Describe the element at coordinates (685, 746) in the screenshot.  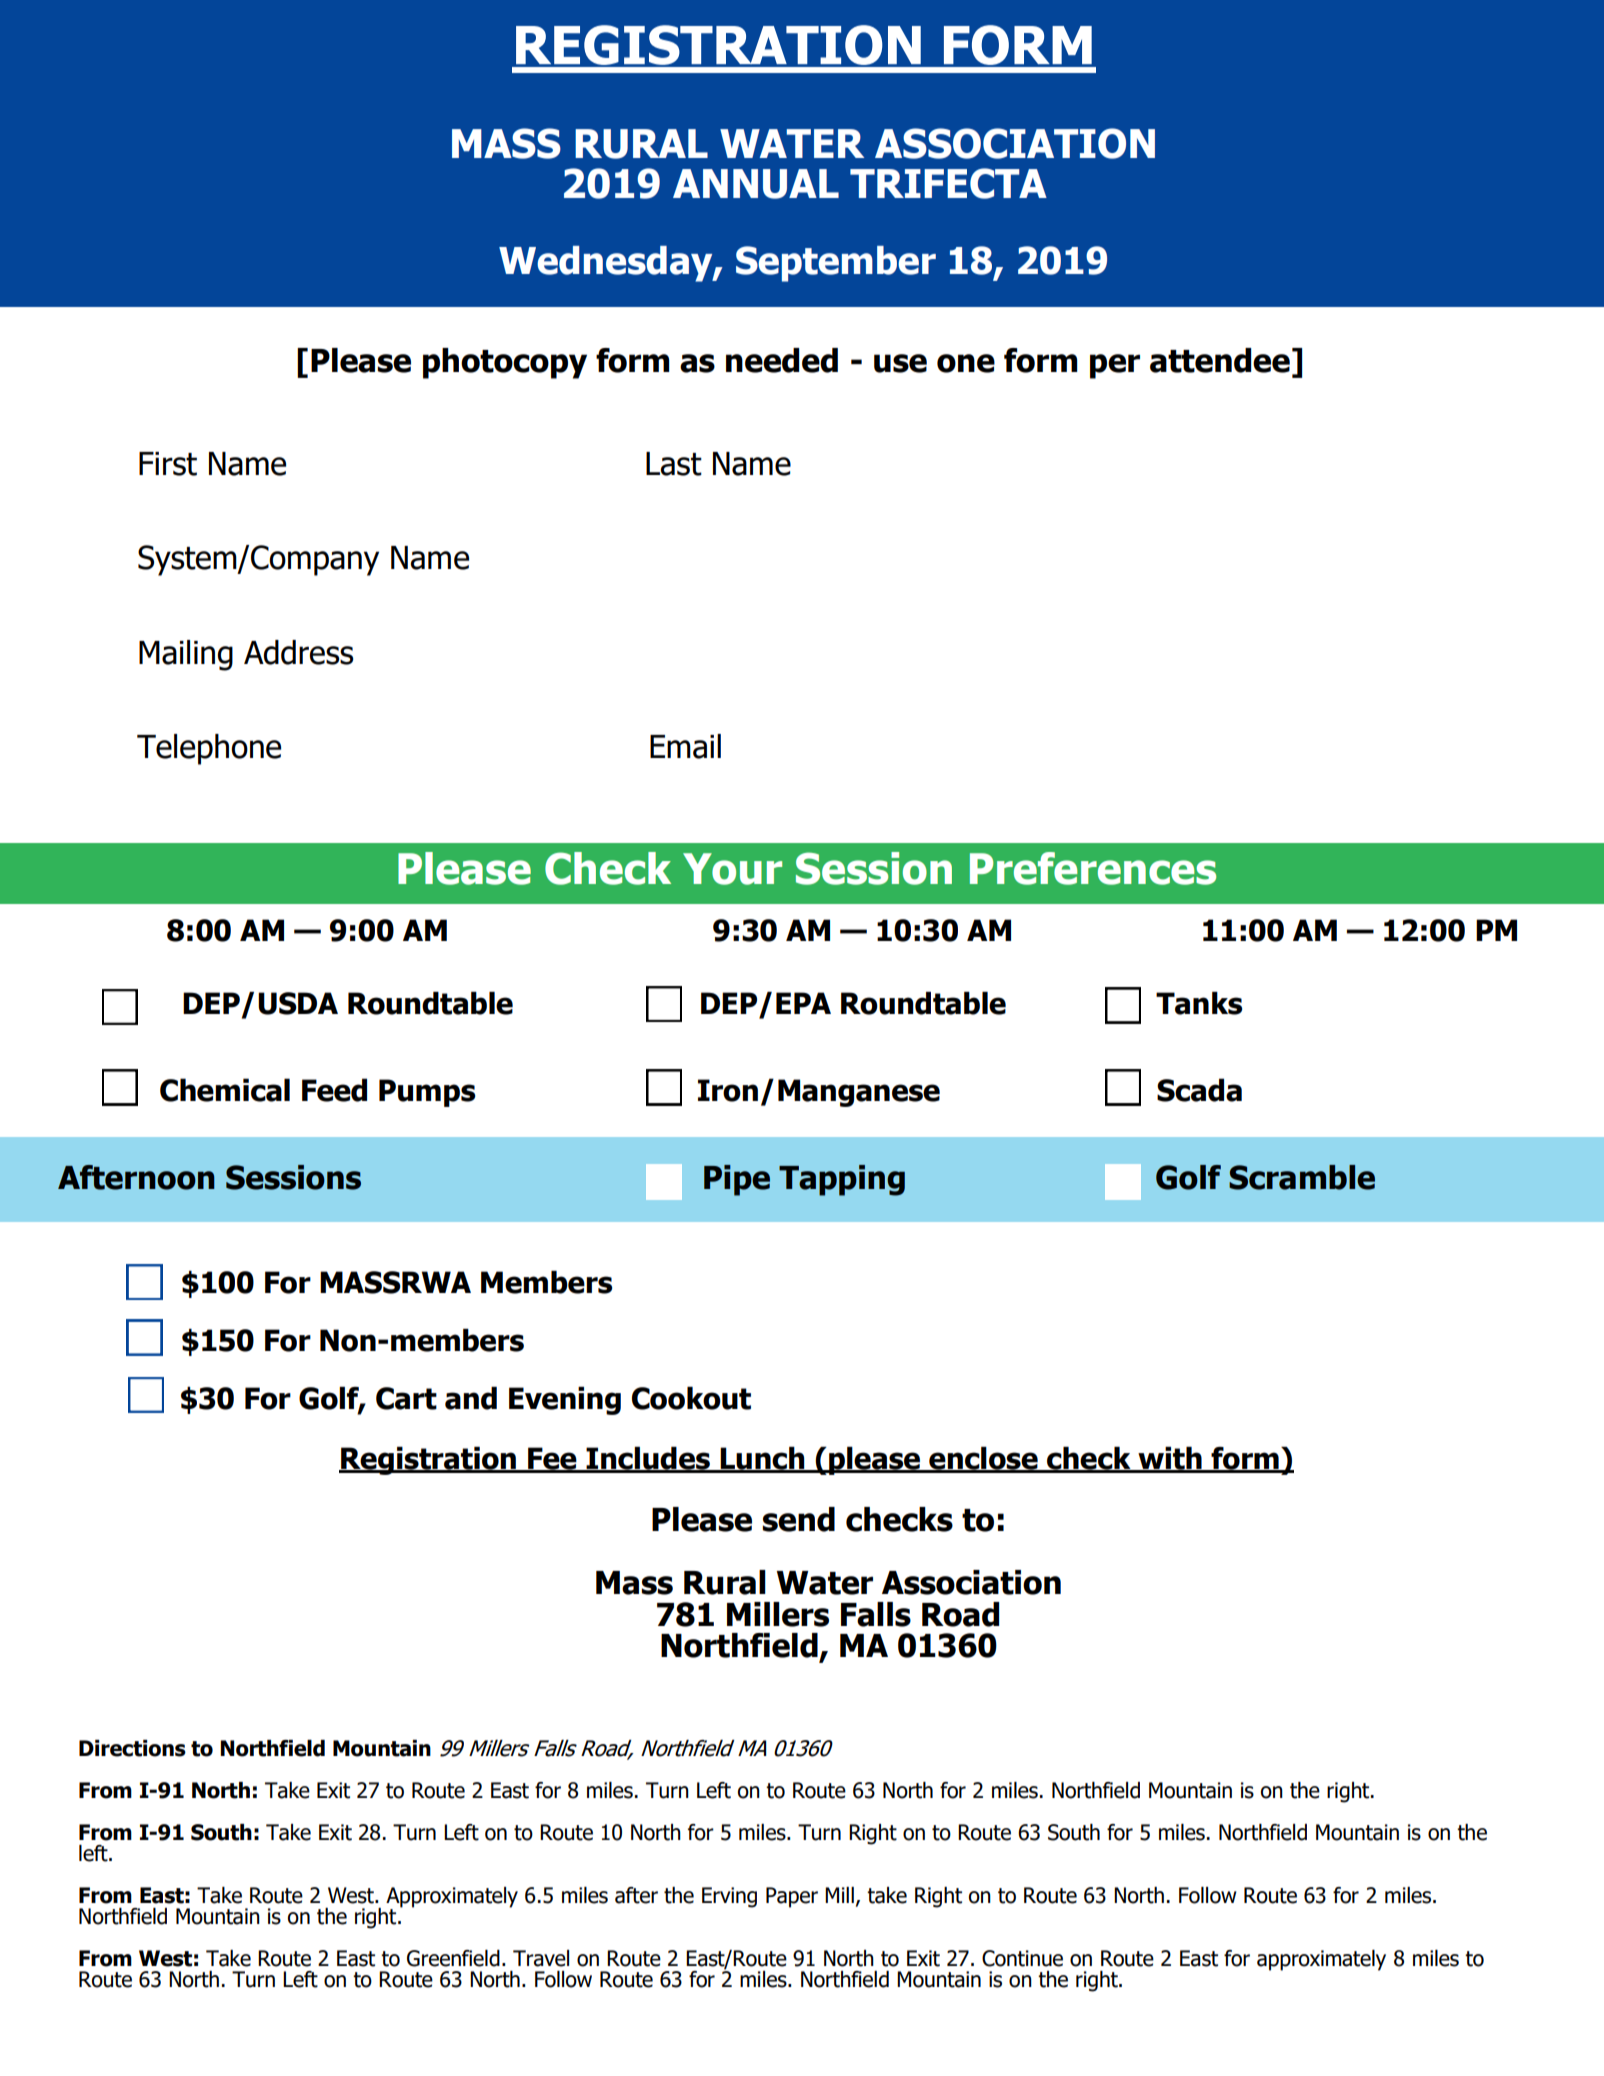
I see `Email` at that location.
